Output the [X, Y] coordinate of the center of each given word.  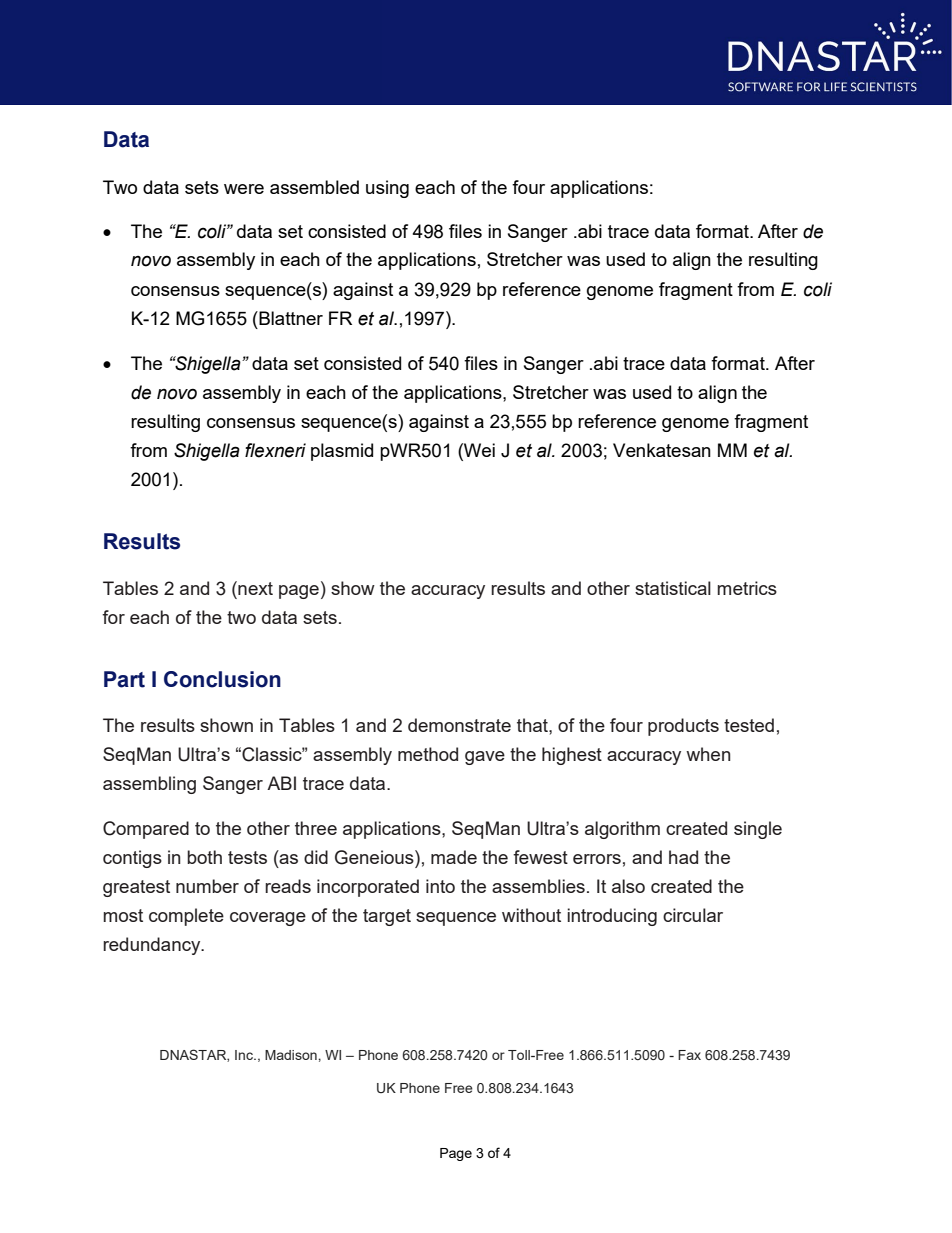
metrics [747, 588]
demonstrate [459, 725]
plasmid [342, 452]
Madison [291, 1055]
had [683, 857]
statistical [673, 588]
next [254, 588]
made [454, 857]
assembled [314, 187]
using [387, 189]
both [204, 857]
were [244, 189]
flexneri [275, 450]
